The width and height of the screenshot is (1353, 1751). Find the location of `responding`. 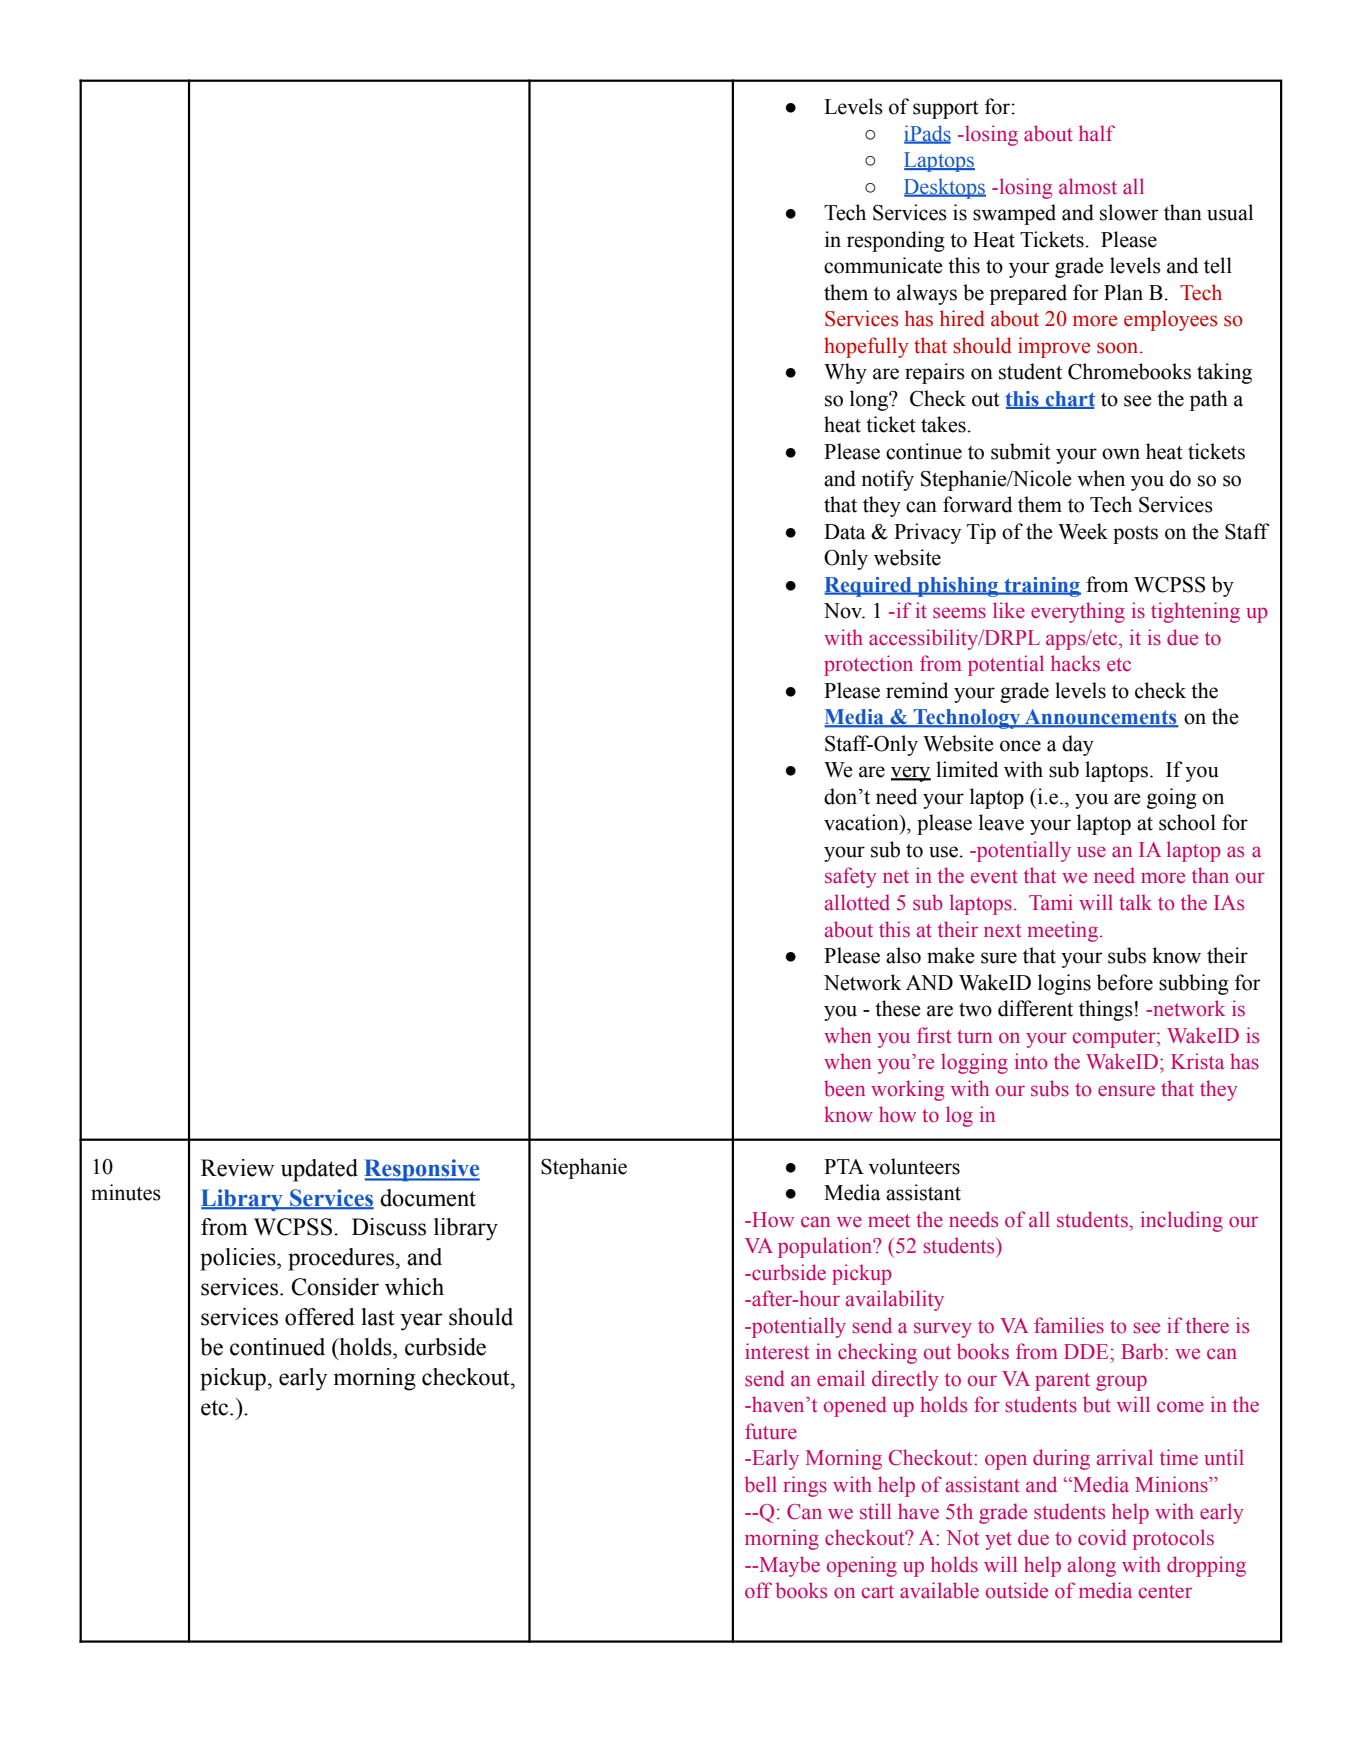

responding is located at coordinates (896, 241).
